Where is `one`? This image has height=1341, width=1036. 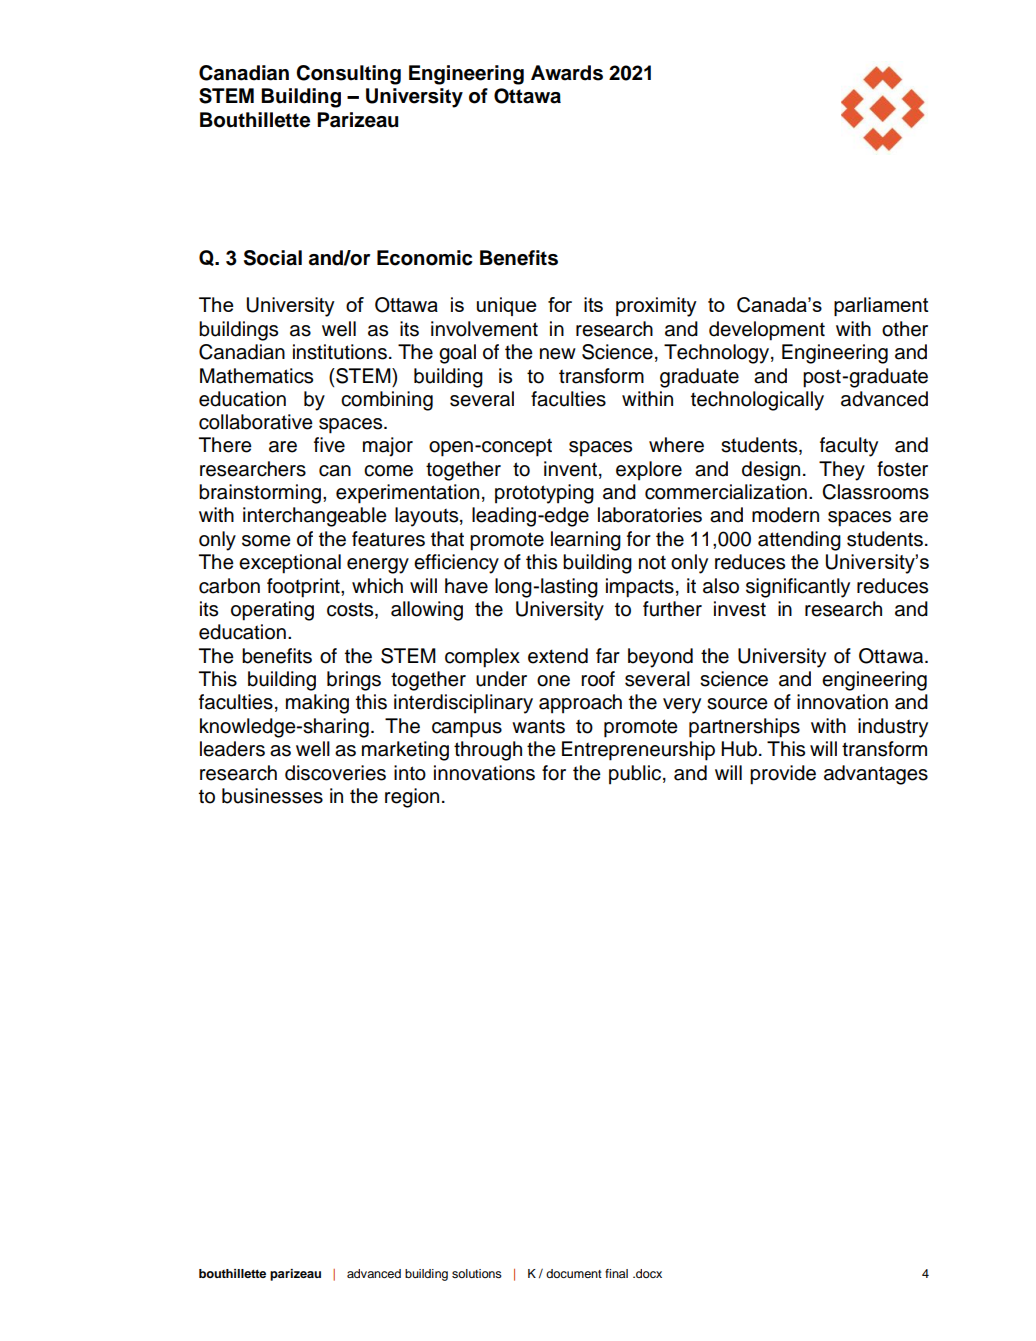
one is located at coordinates (553, 681).
